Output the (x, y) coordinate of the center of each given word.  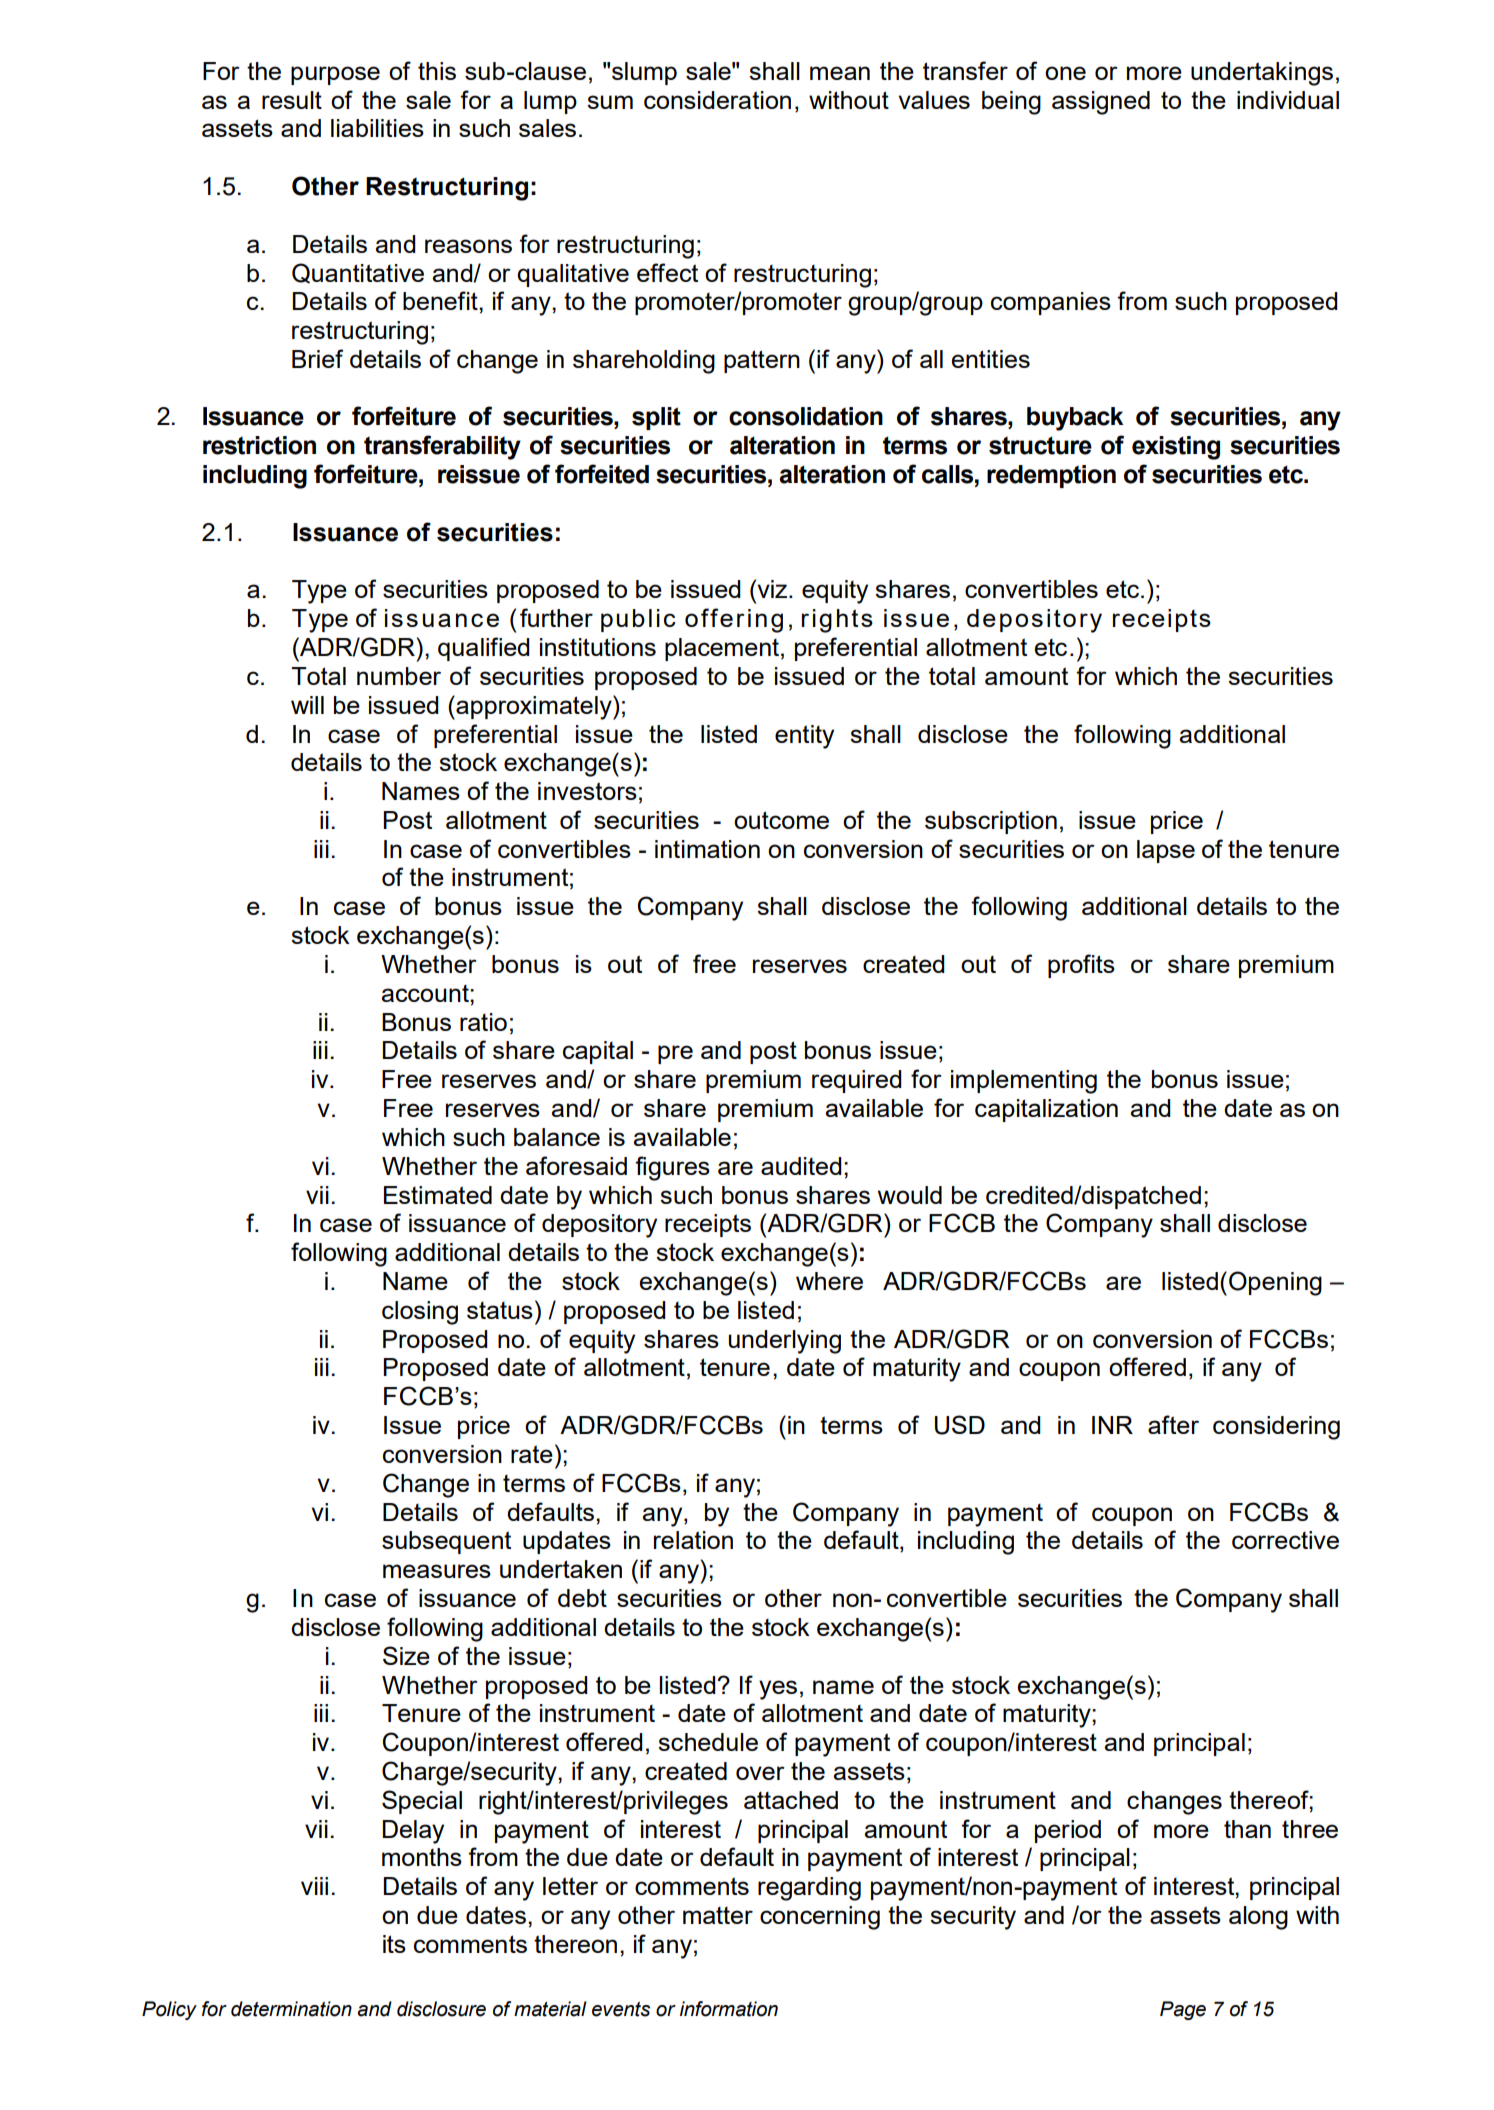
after (1173, 1424)
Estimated (438, 1195)
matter (718, 1915)
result (292, 100)
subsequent (446, 1542)
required (857, 1081)
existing (1176, 448)
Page (1183, 2010)
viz (772, 588)
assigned (1101, 103)
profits (1081, 966)
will (307, 705)
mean (840, 73)
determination (291, 2009)
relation (693, 1540)
